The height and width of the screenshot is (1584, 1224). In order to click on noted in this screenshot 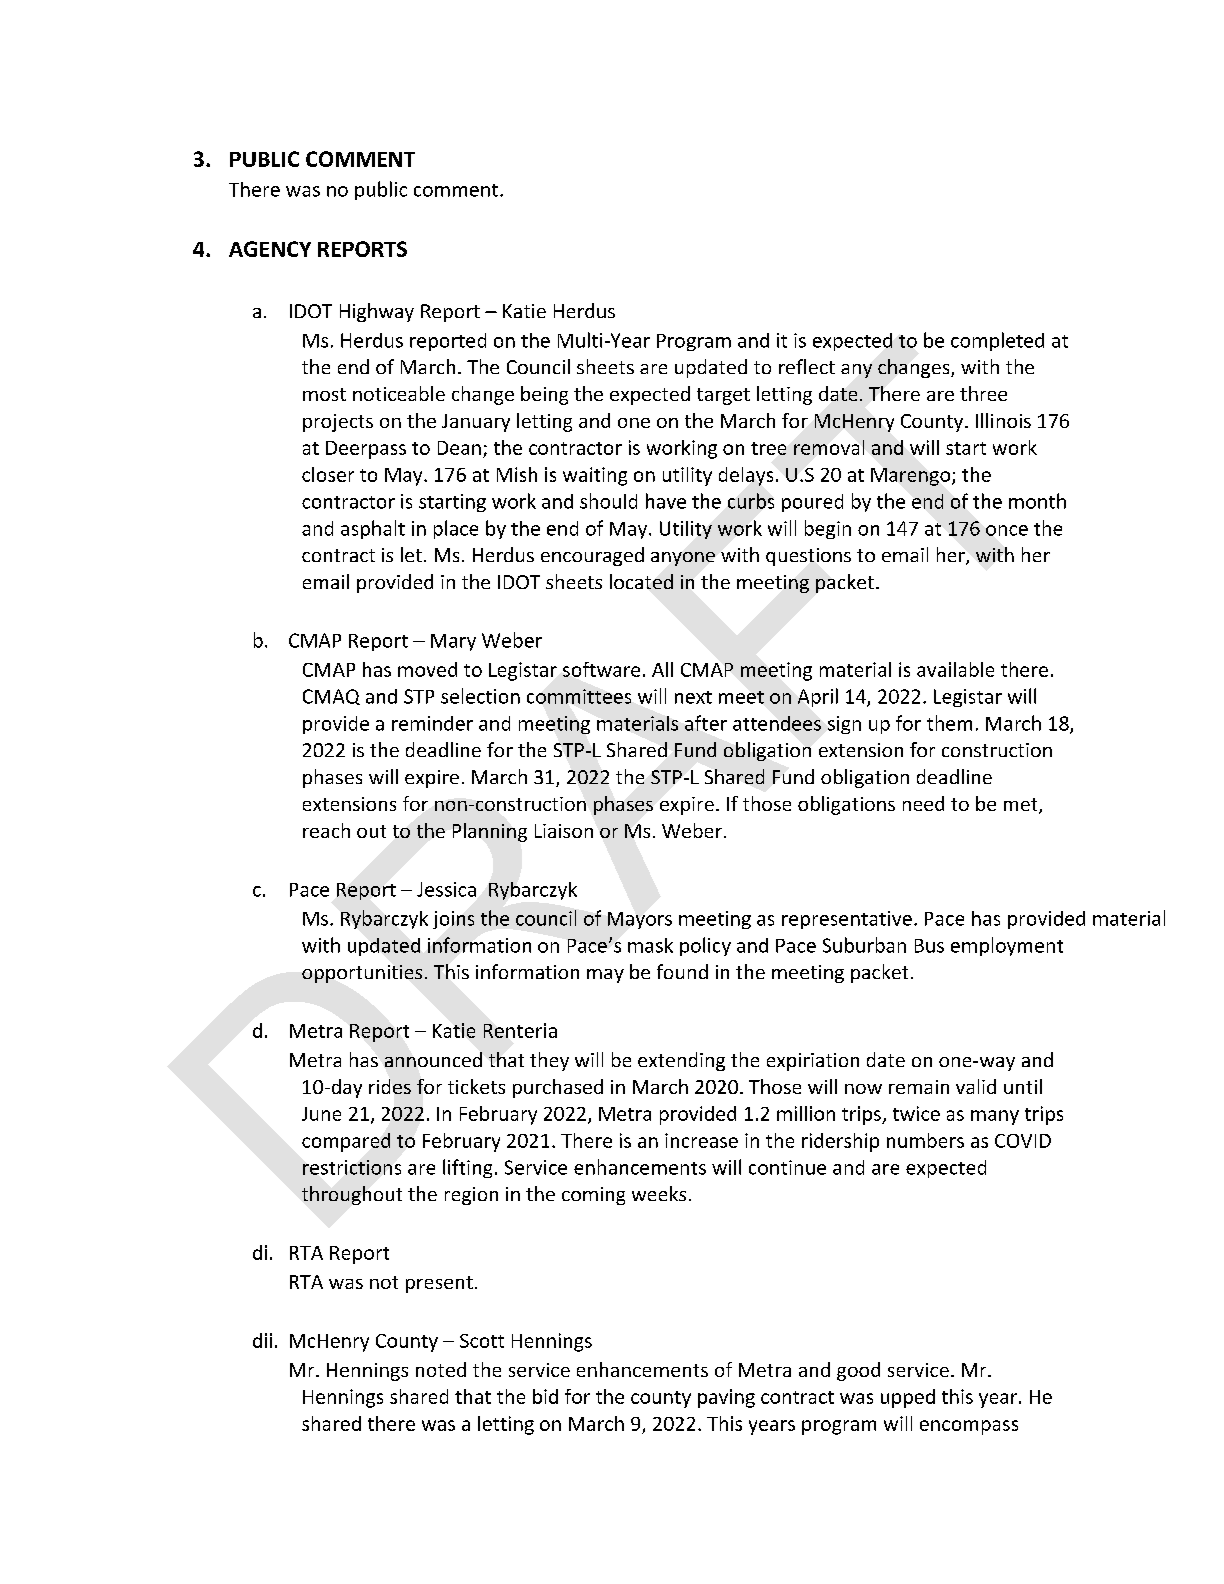, I will do `click(441, 1369)`.
